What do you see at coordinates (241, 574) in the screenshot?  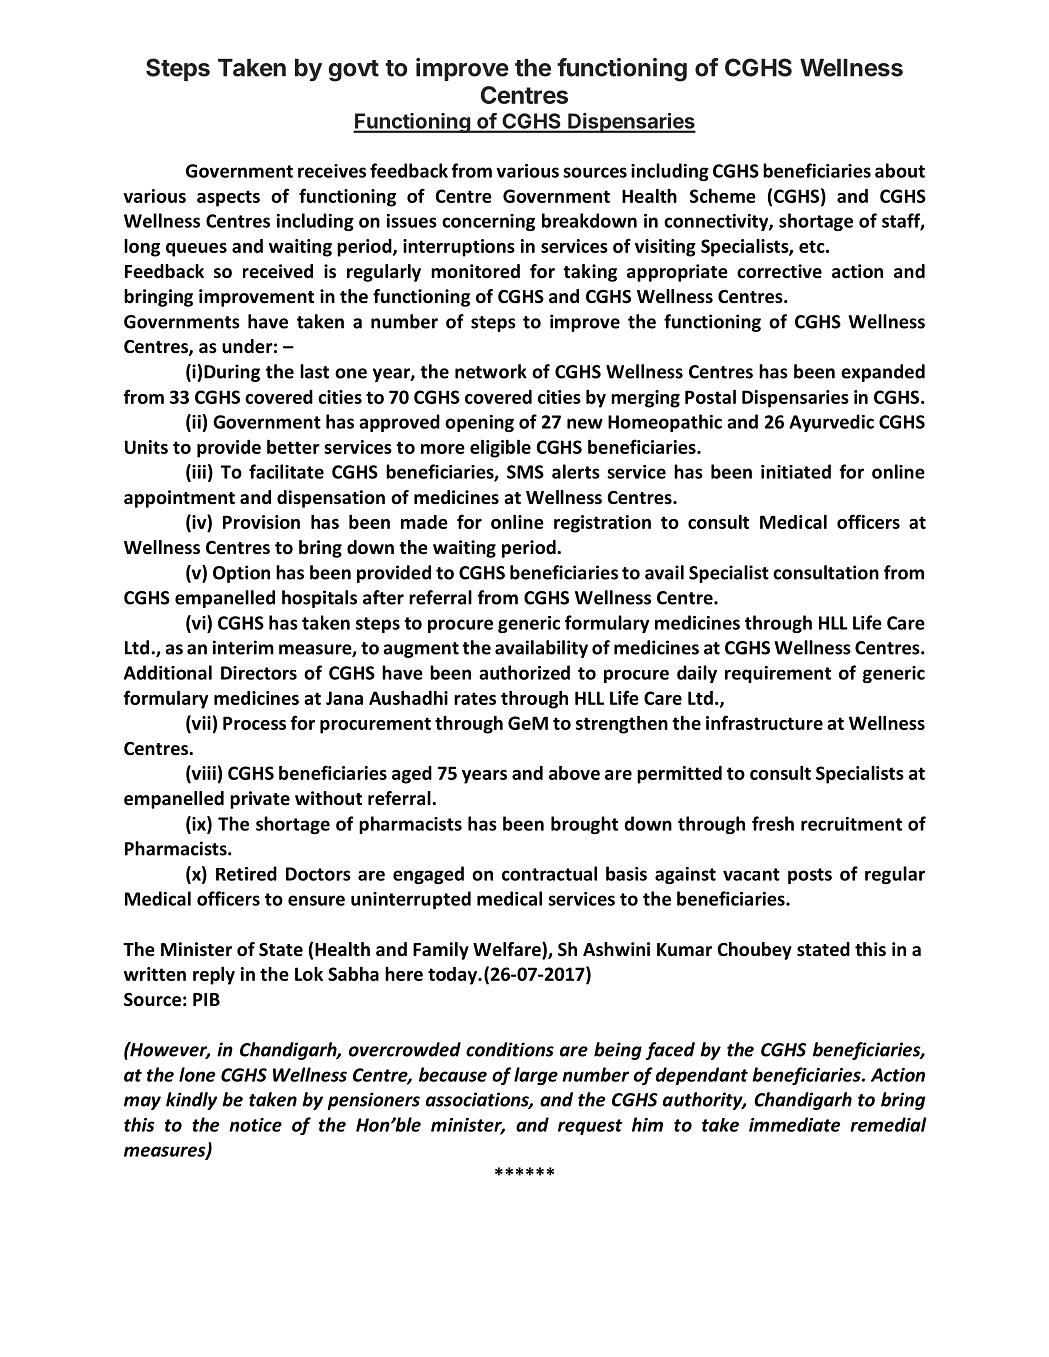 I see `Option` at bounding box center [241, 574].
